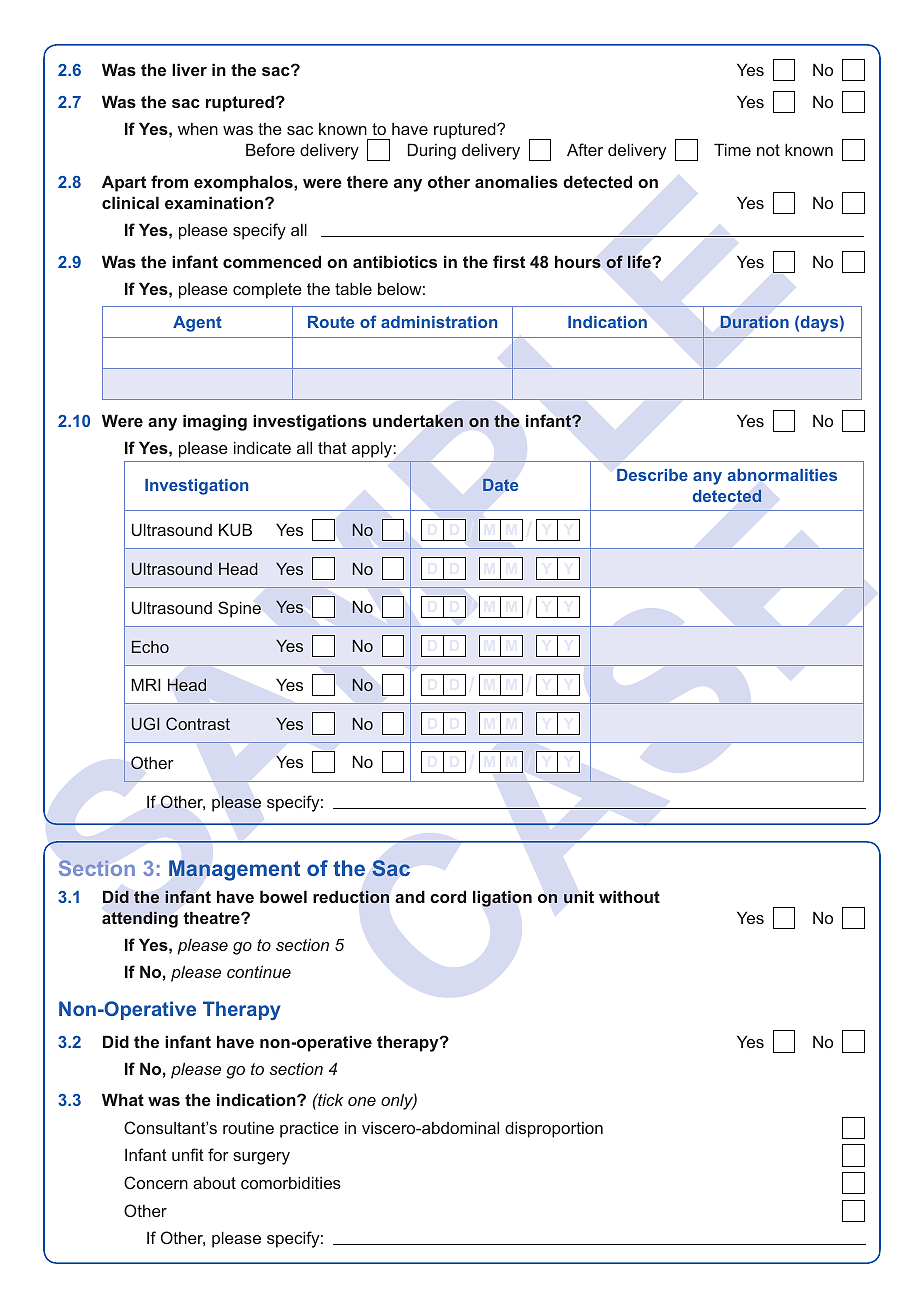 Image resolution: width=924 pixels, height=1308 pixels. What do you see at coordinates (732, 149) in the screenshot?
I see `Time` at bounding box center [732, 149].
